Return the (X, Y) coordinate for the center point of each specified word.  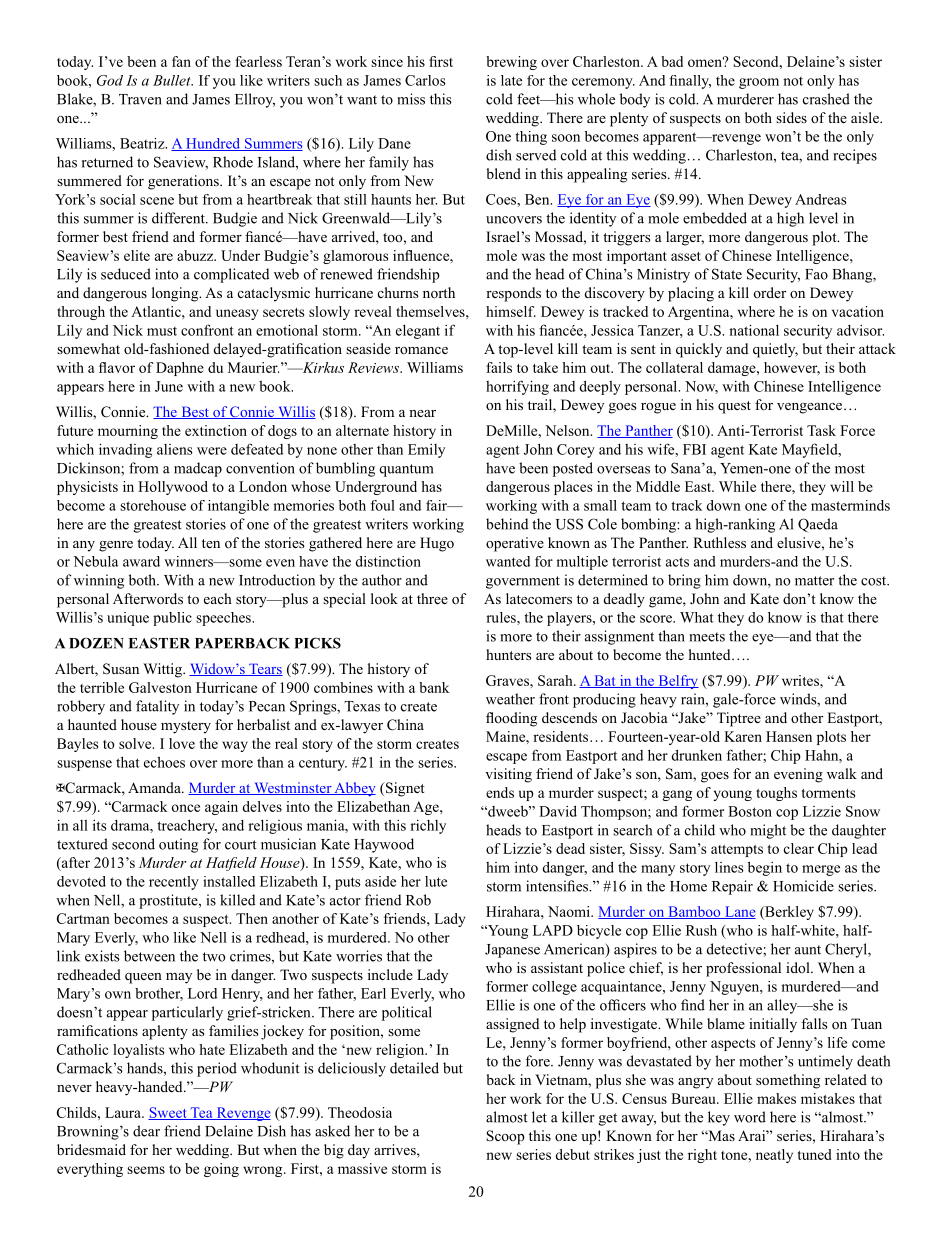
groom (759, 83)
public (172, 619)
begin (765, 868)
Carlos (425, 80)
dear (146, 1131)
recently (174, 883)
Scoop (505, 1137)
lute (436, 881)
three (432, 598)
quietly (775, 350)
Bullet (173, 80)
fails (499, 367)
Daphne (180, 369)
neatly (774, 1156)
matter (814, 581)
